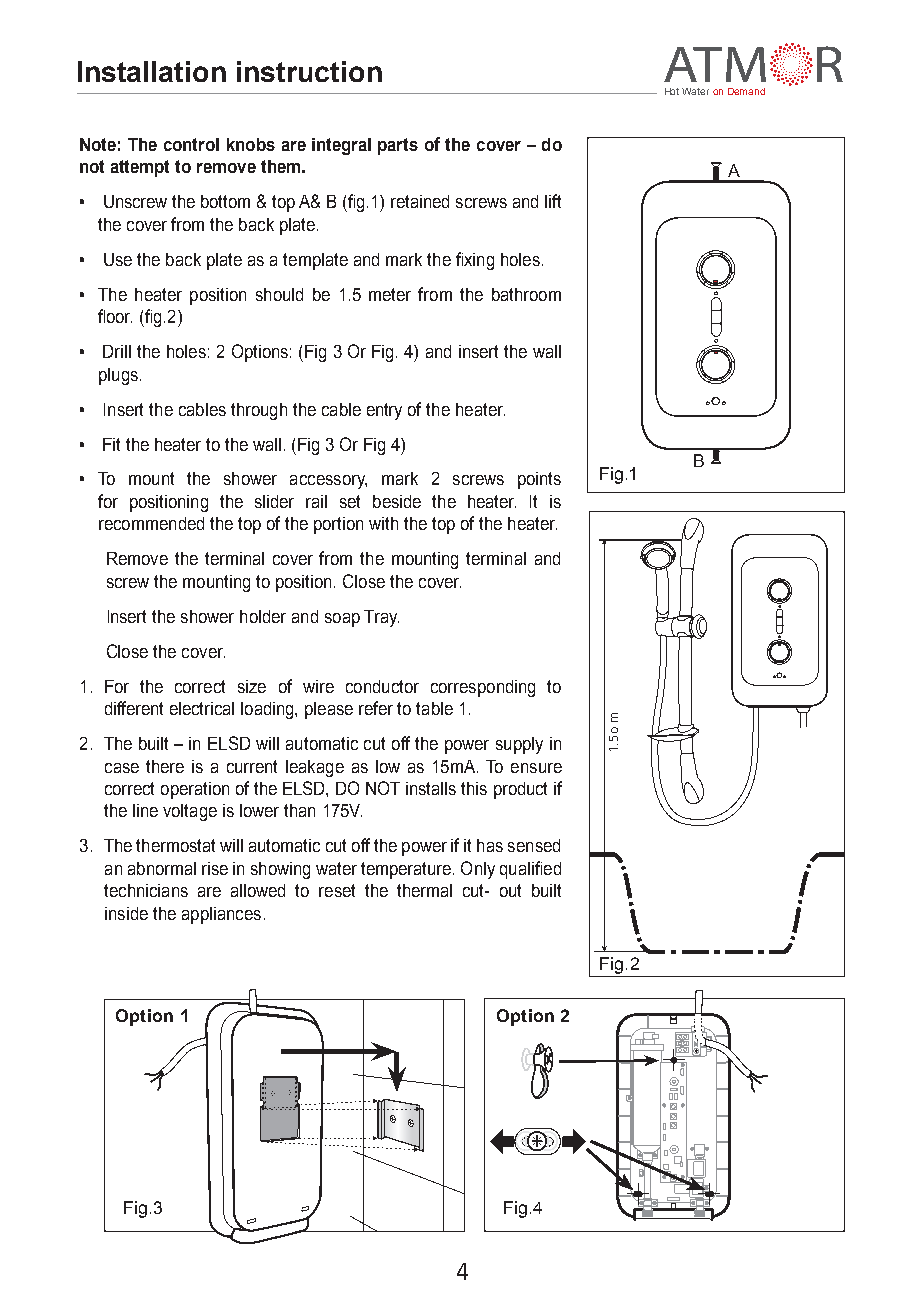 The height and width of the screenshot is (1311, 924). Describe the element at coordinates (152, 71) in the screenshot. I see `Installation` at that location.
